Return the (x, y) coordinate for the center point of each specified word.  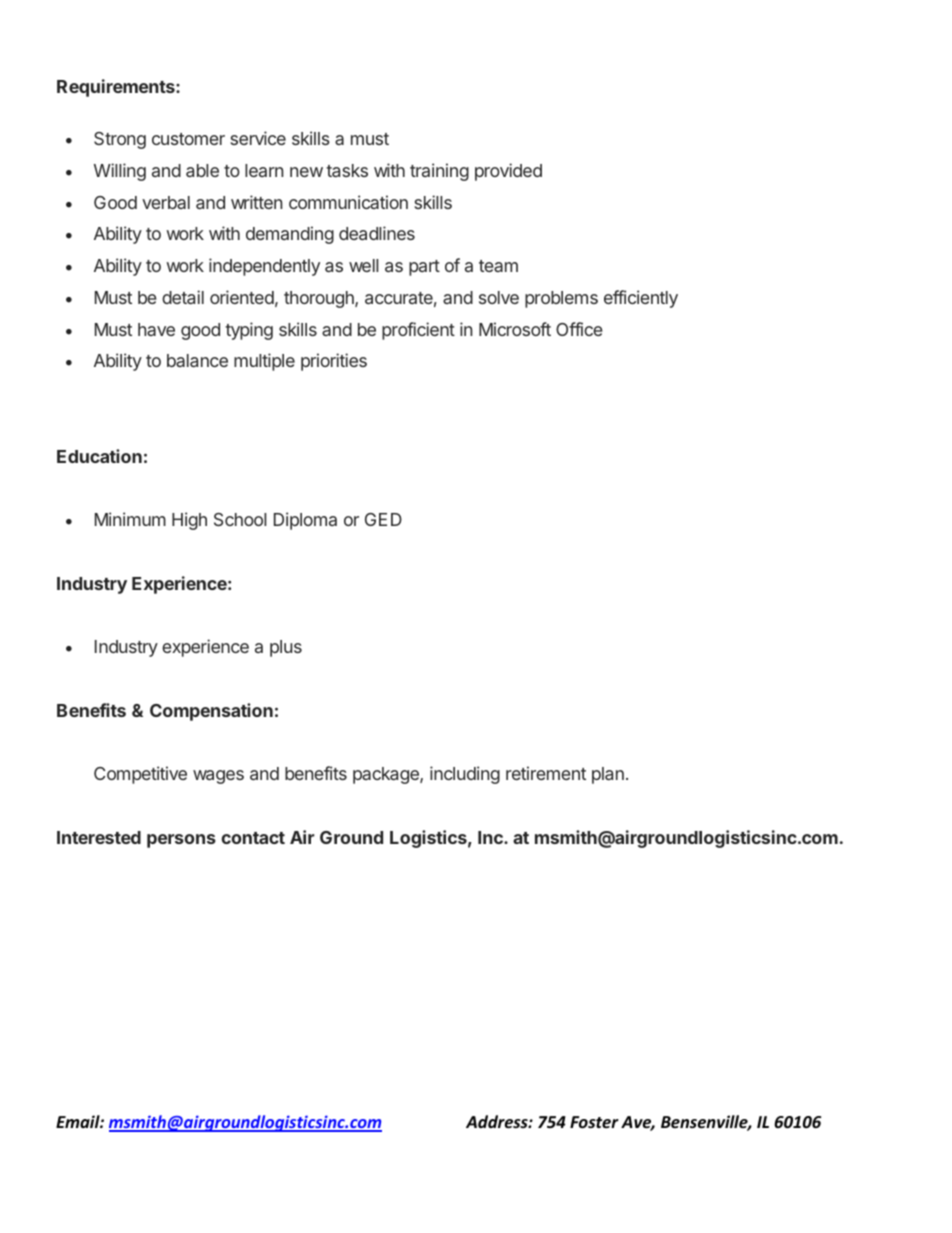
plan (608, 775)
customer (188, 139)
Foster (594, 1122)
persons (181, 841)
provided (508, 172)
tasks (347, 170)
